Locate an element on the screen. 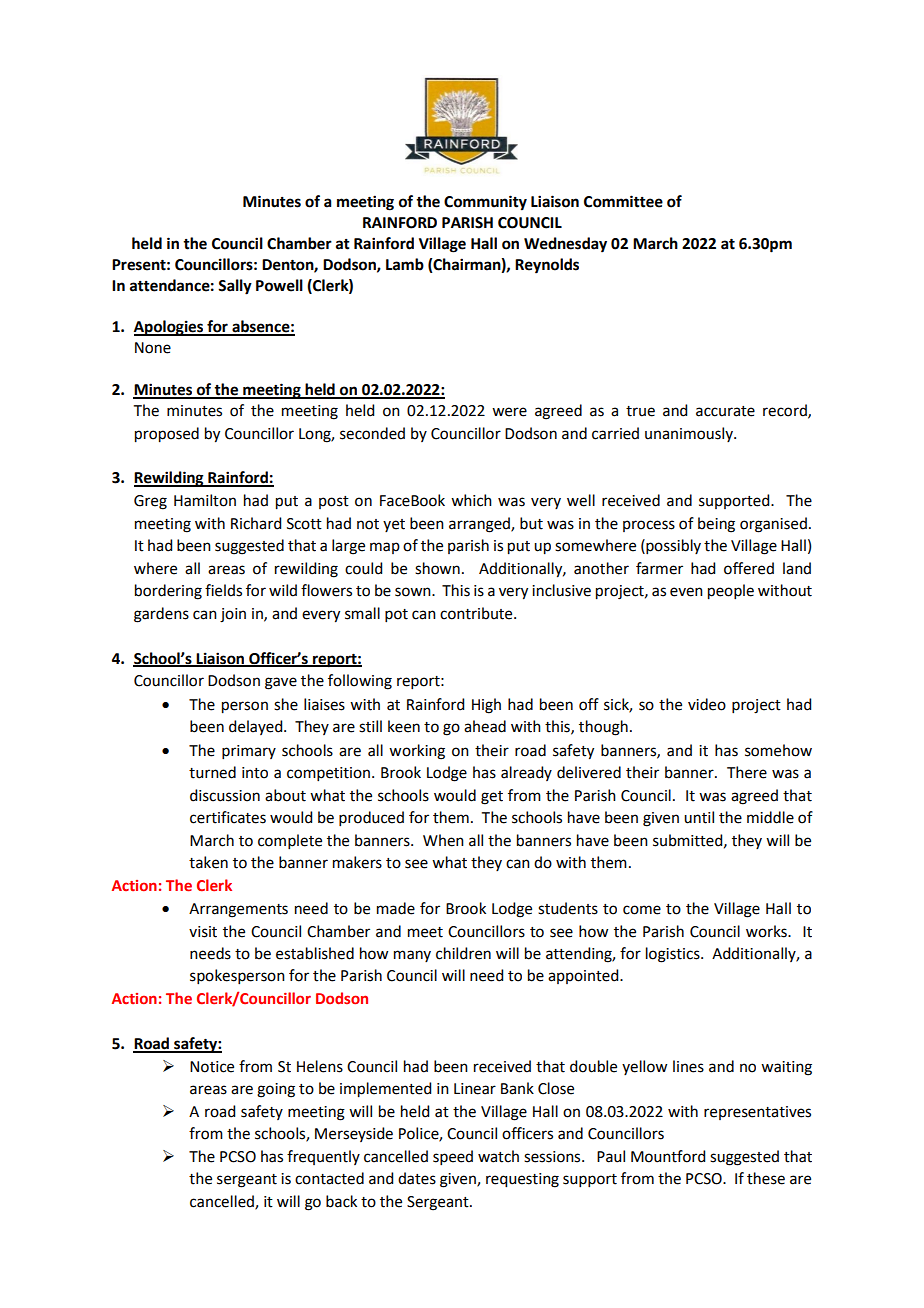  frequently is located at coordinates (323, 1157).
